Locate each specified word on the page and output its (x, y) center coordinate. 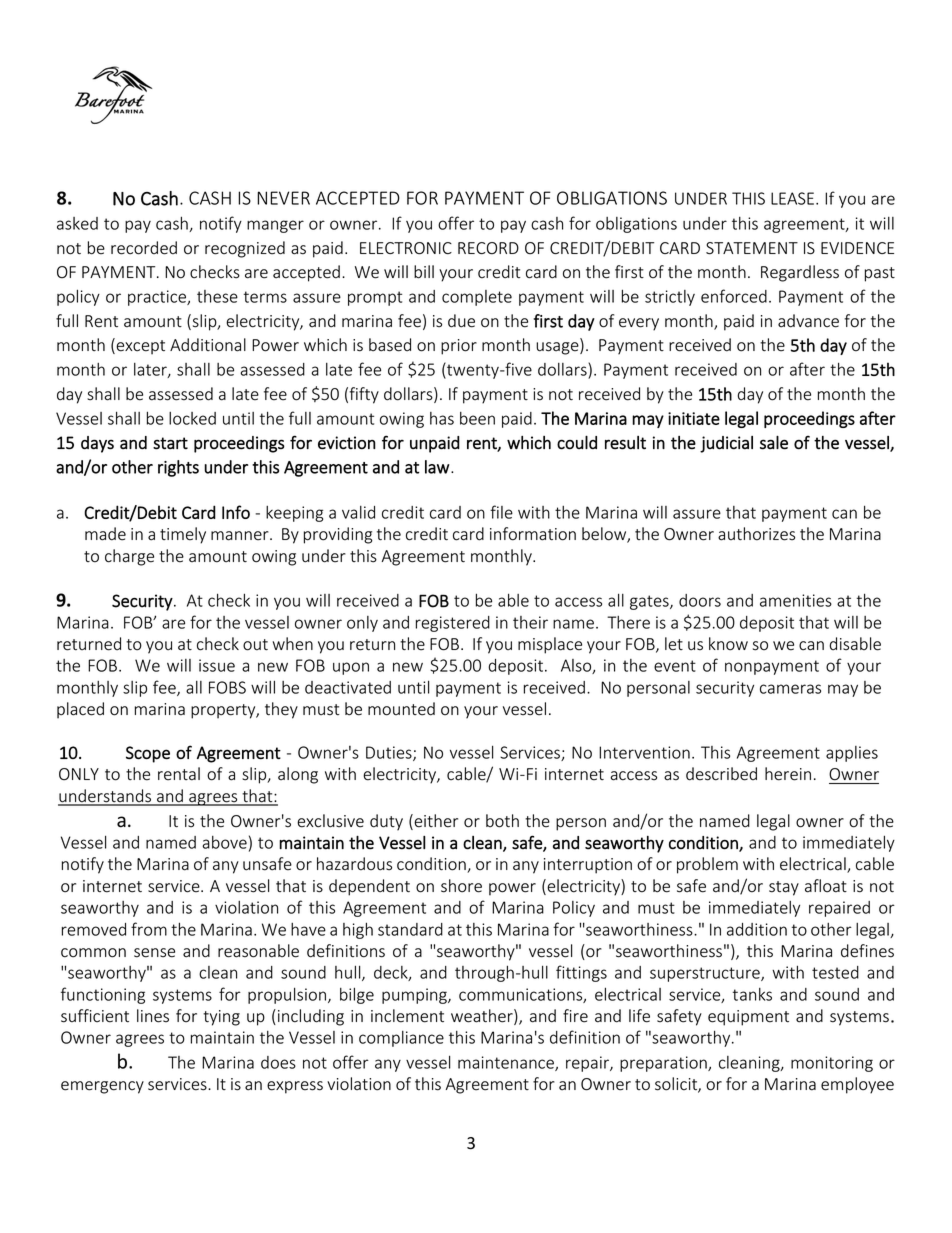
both (502, 821)
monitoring (832, 1064)
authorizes (756, 534)
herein (788, 774)
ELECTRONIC (406, 248)
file (501, 512)
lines (153, 1016)
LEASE (792, 198)
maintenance (507, 1063)
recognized (245, 249)
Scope (148, 754)
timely (183, 535)
